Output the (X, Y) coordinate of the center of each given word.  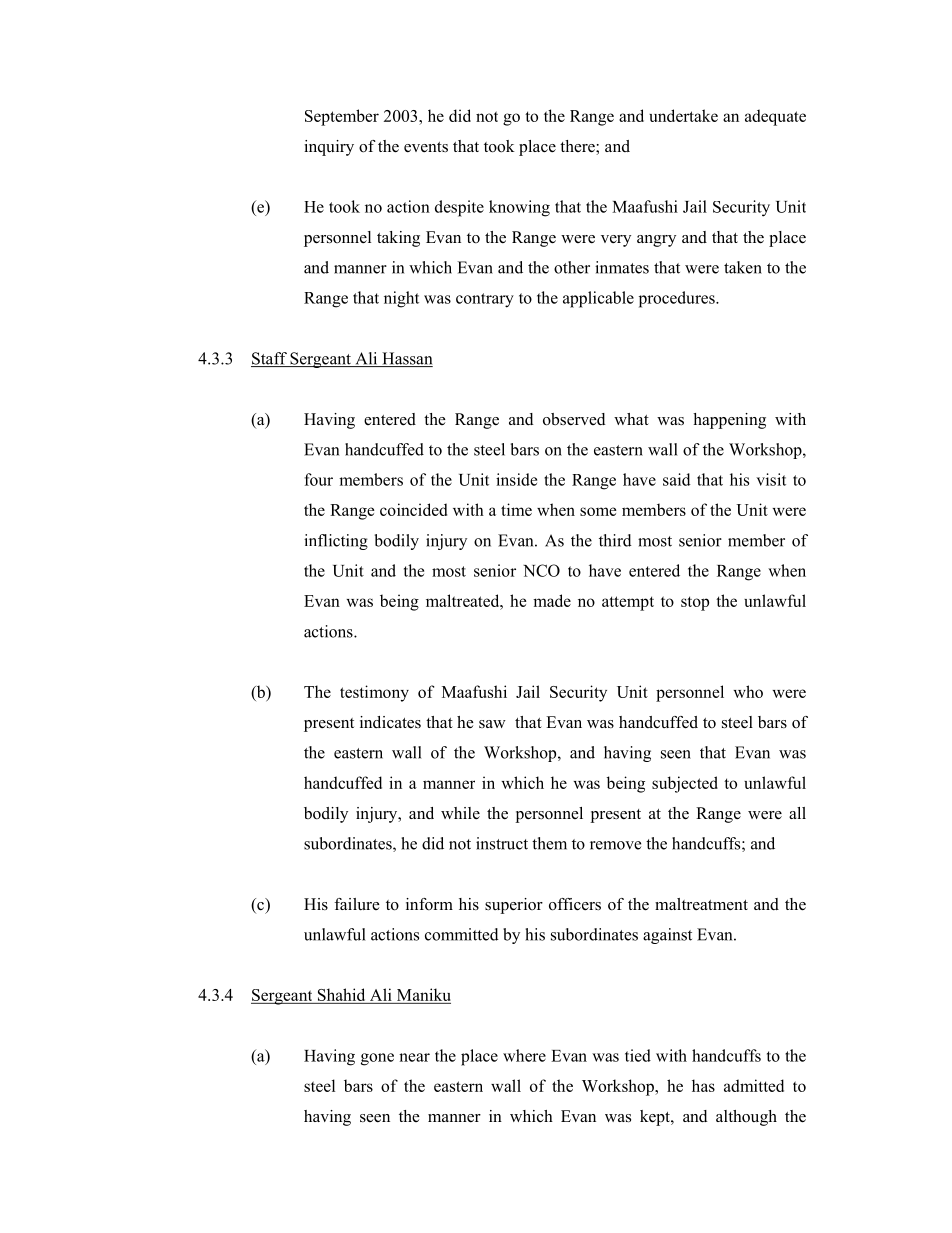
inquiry (329, 148)
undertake (683, 115)
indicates (390, 722)
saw (492, 724)
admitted (754, 1085)
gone (377, 1059)
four (318, 479)
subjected (685, 784)
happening (729, 421)
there (578, 147)
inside (516, 479)
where (524, 1055)
